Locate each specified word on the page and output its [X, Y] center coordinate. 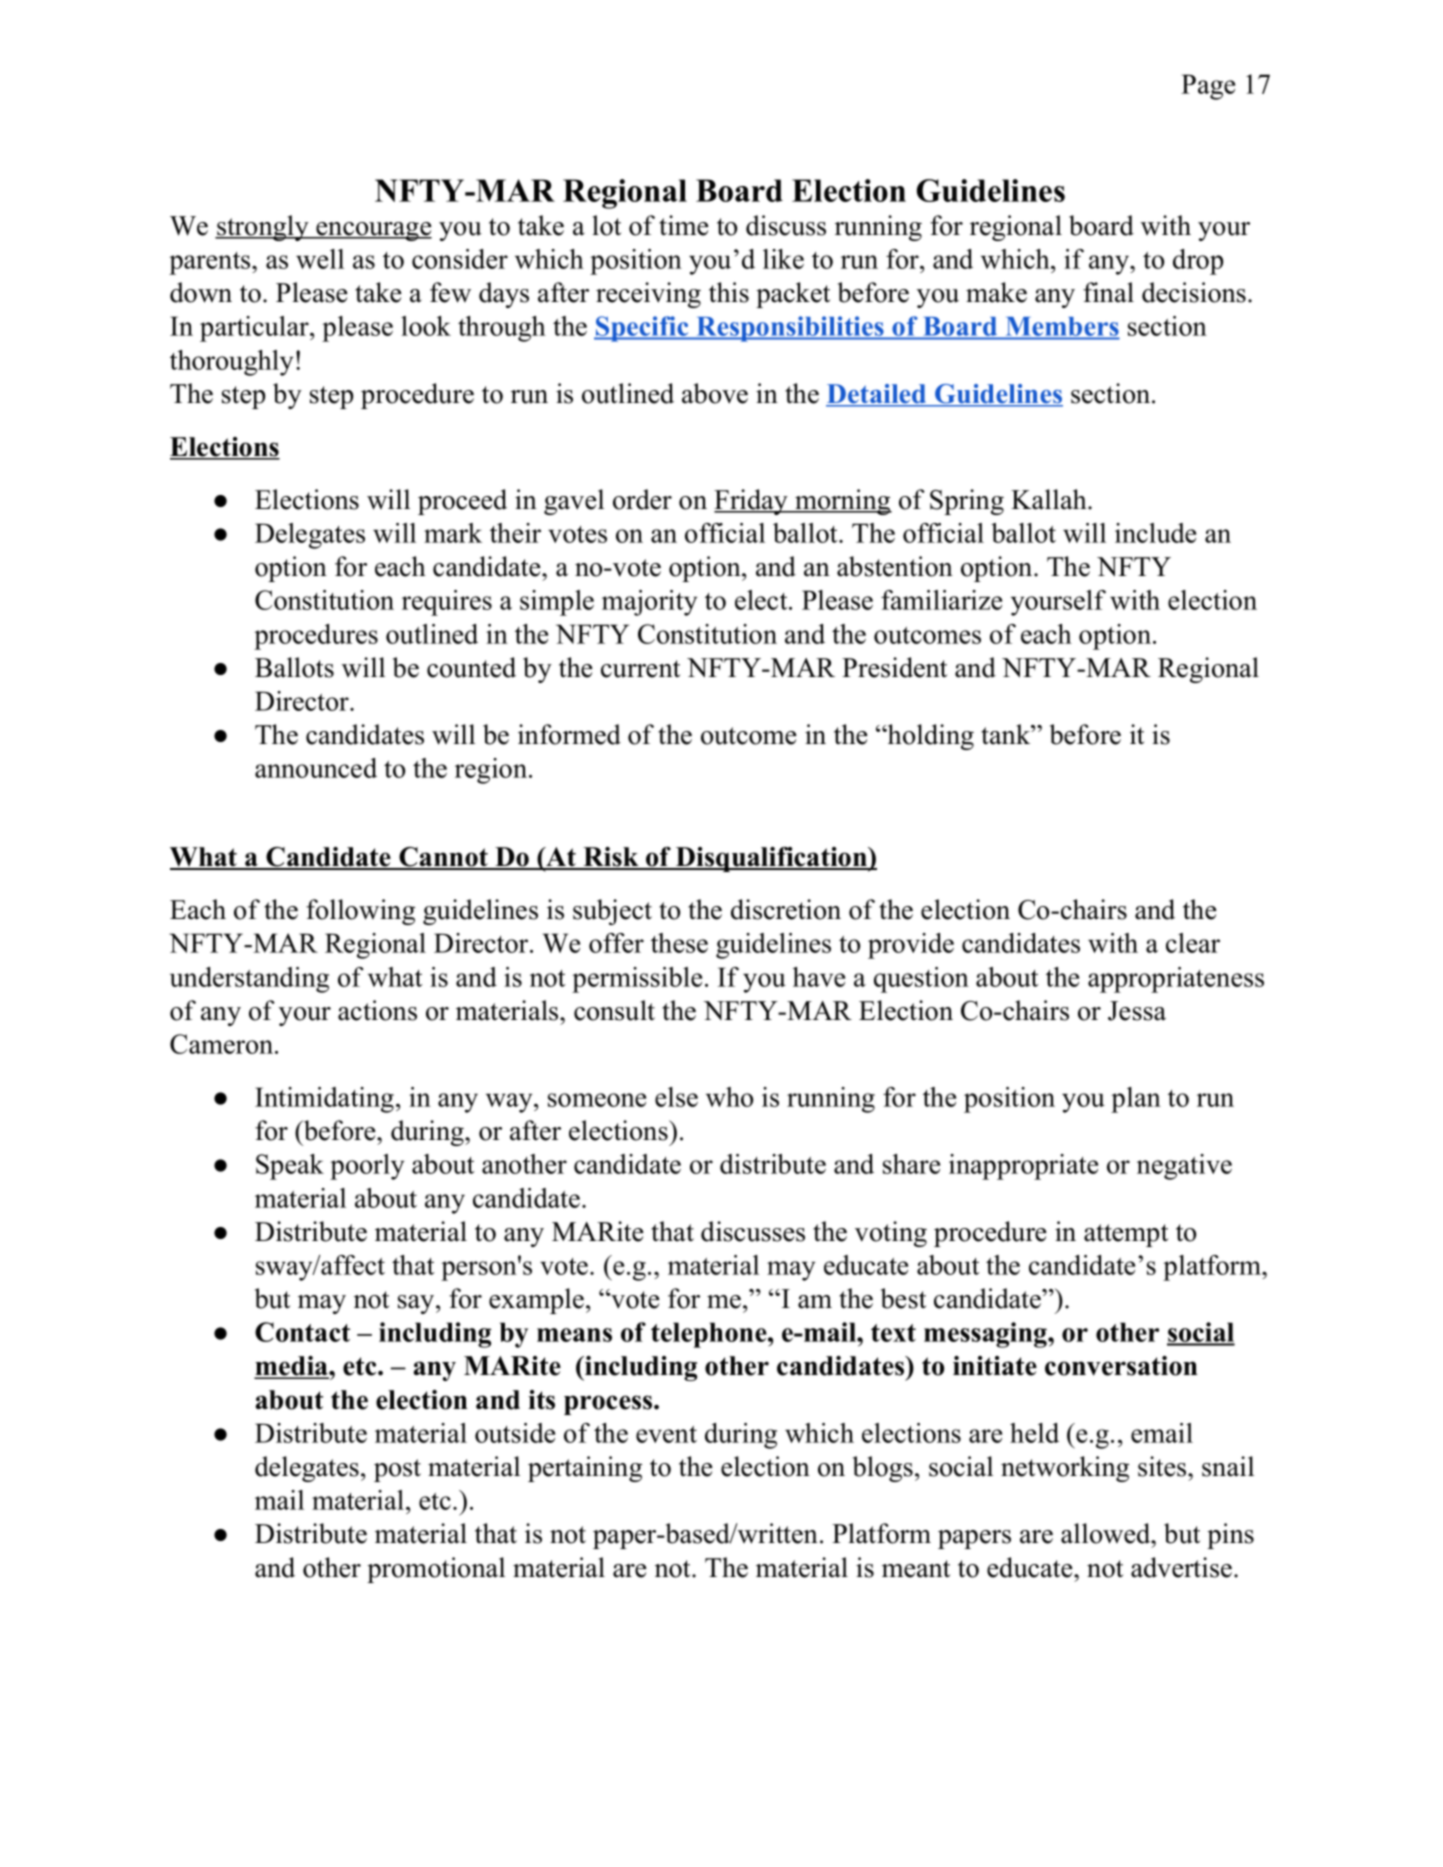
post [397, 1470]
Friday [752, 502]
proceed [462, 502]
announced [316, 768]
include [1155, 533]
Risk [611, 858]
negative [1184, 1167]
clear [1193, 943]
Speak [290, 1167]
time [684, 225]
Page [1208, 87]
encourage [373, 231]
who [729, 1097]
